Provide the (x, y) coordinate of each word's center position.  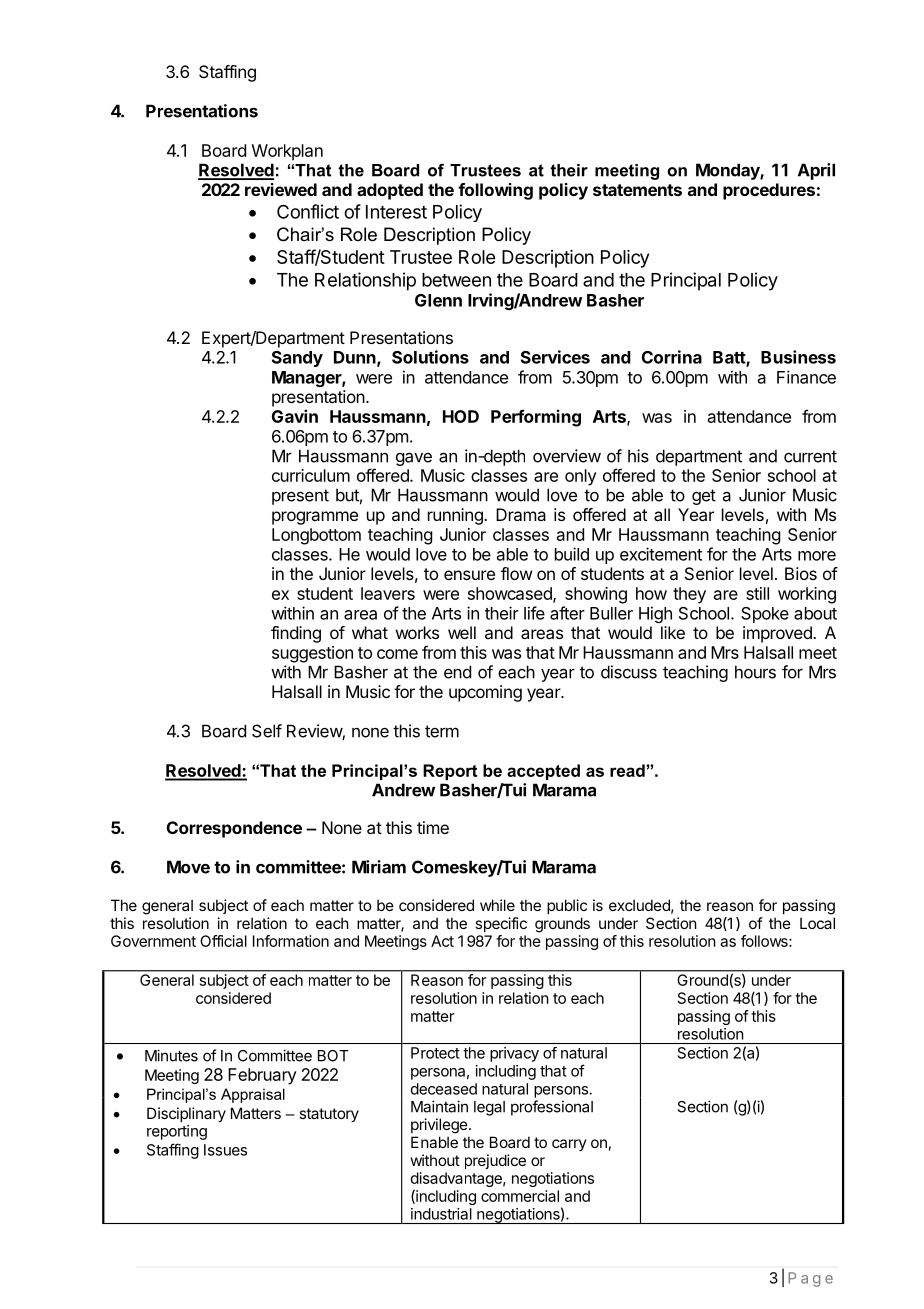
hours (755, 672)
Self (267, 731)
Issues (225, 1150)
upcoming (485, 693)
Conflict (308, 211)
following (495, 191)
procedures (769, 191)
